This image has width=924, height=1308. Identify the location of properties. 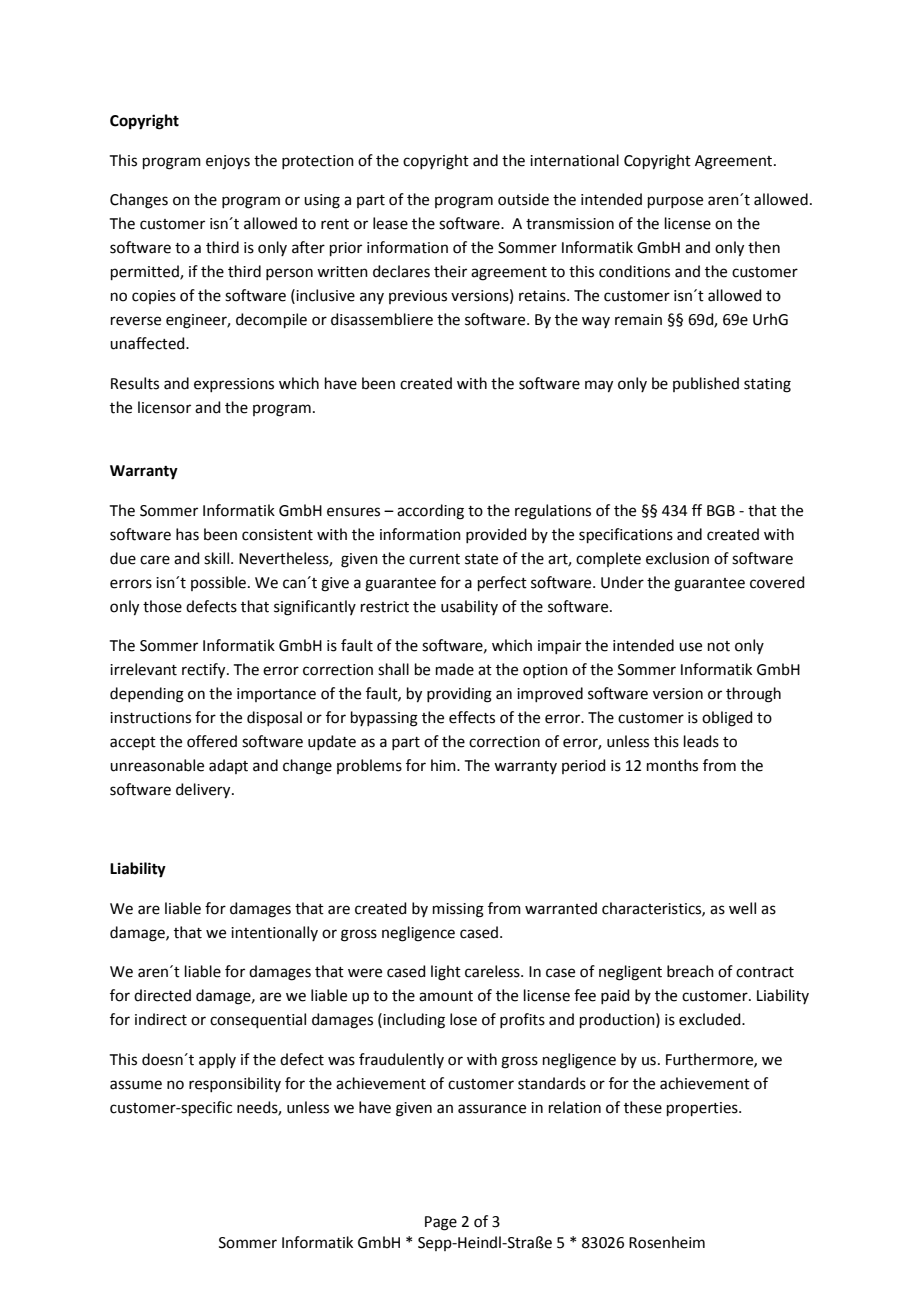
(703, 1109).
